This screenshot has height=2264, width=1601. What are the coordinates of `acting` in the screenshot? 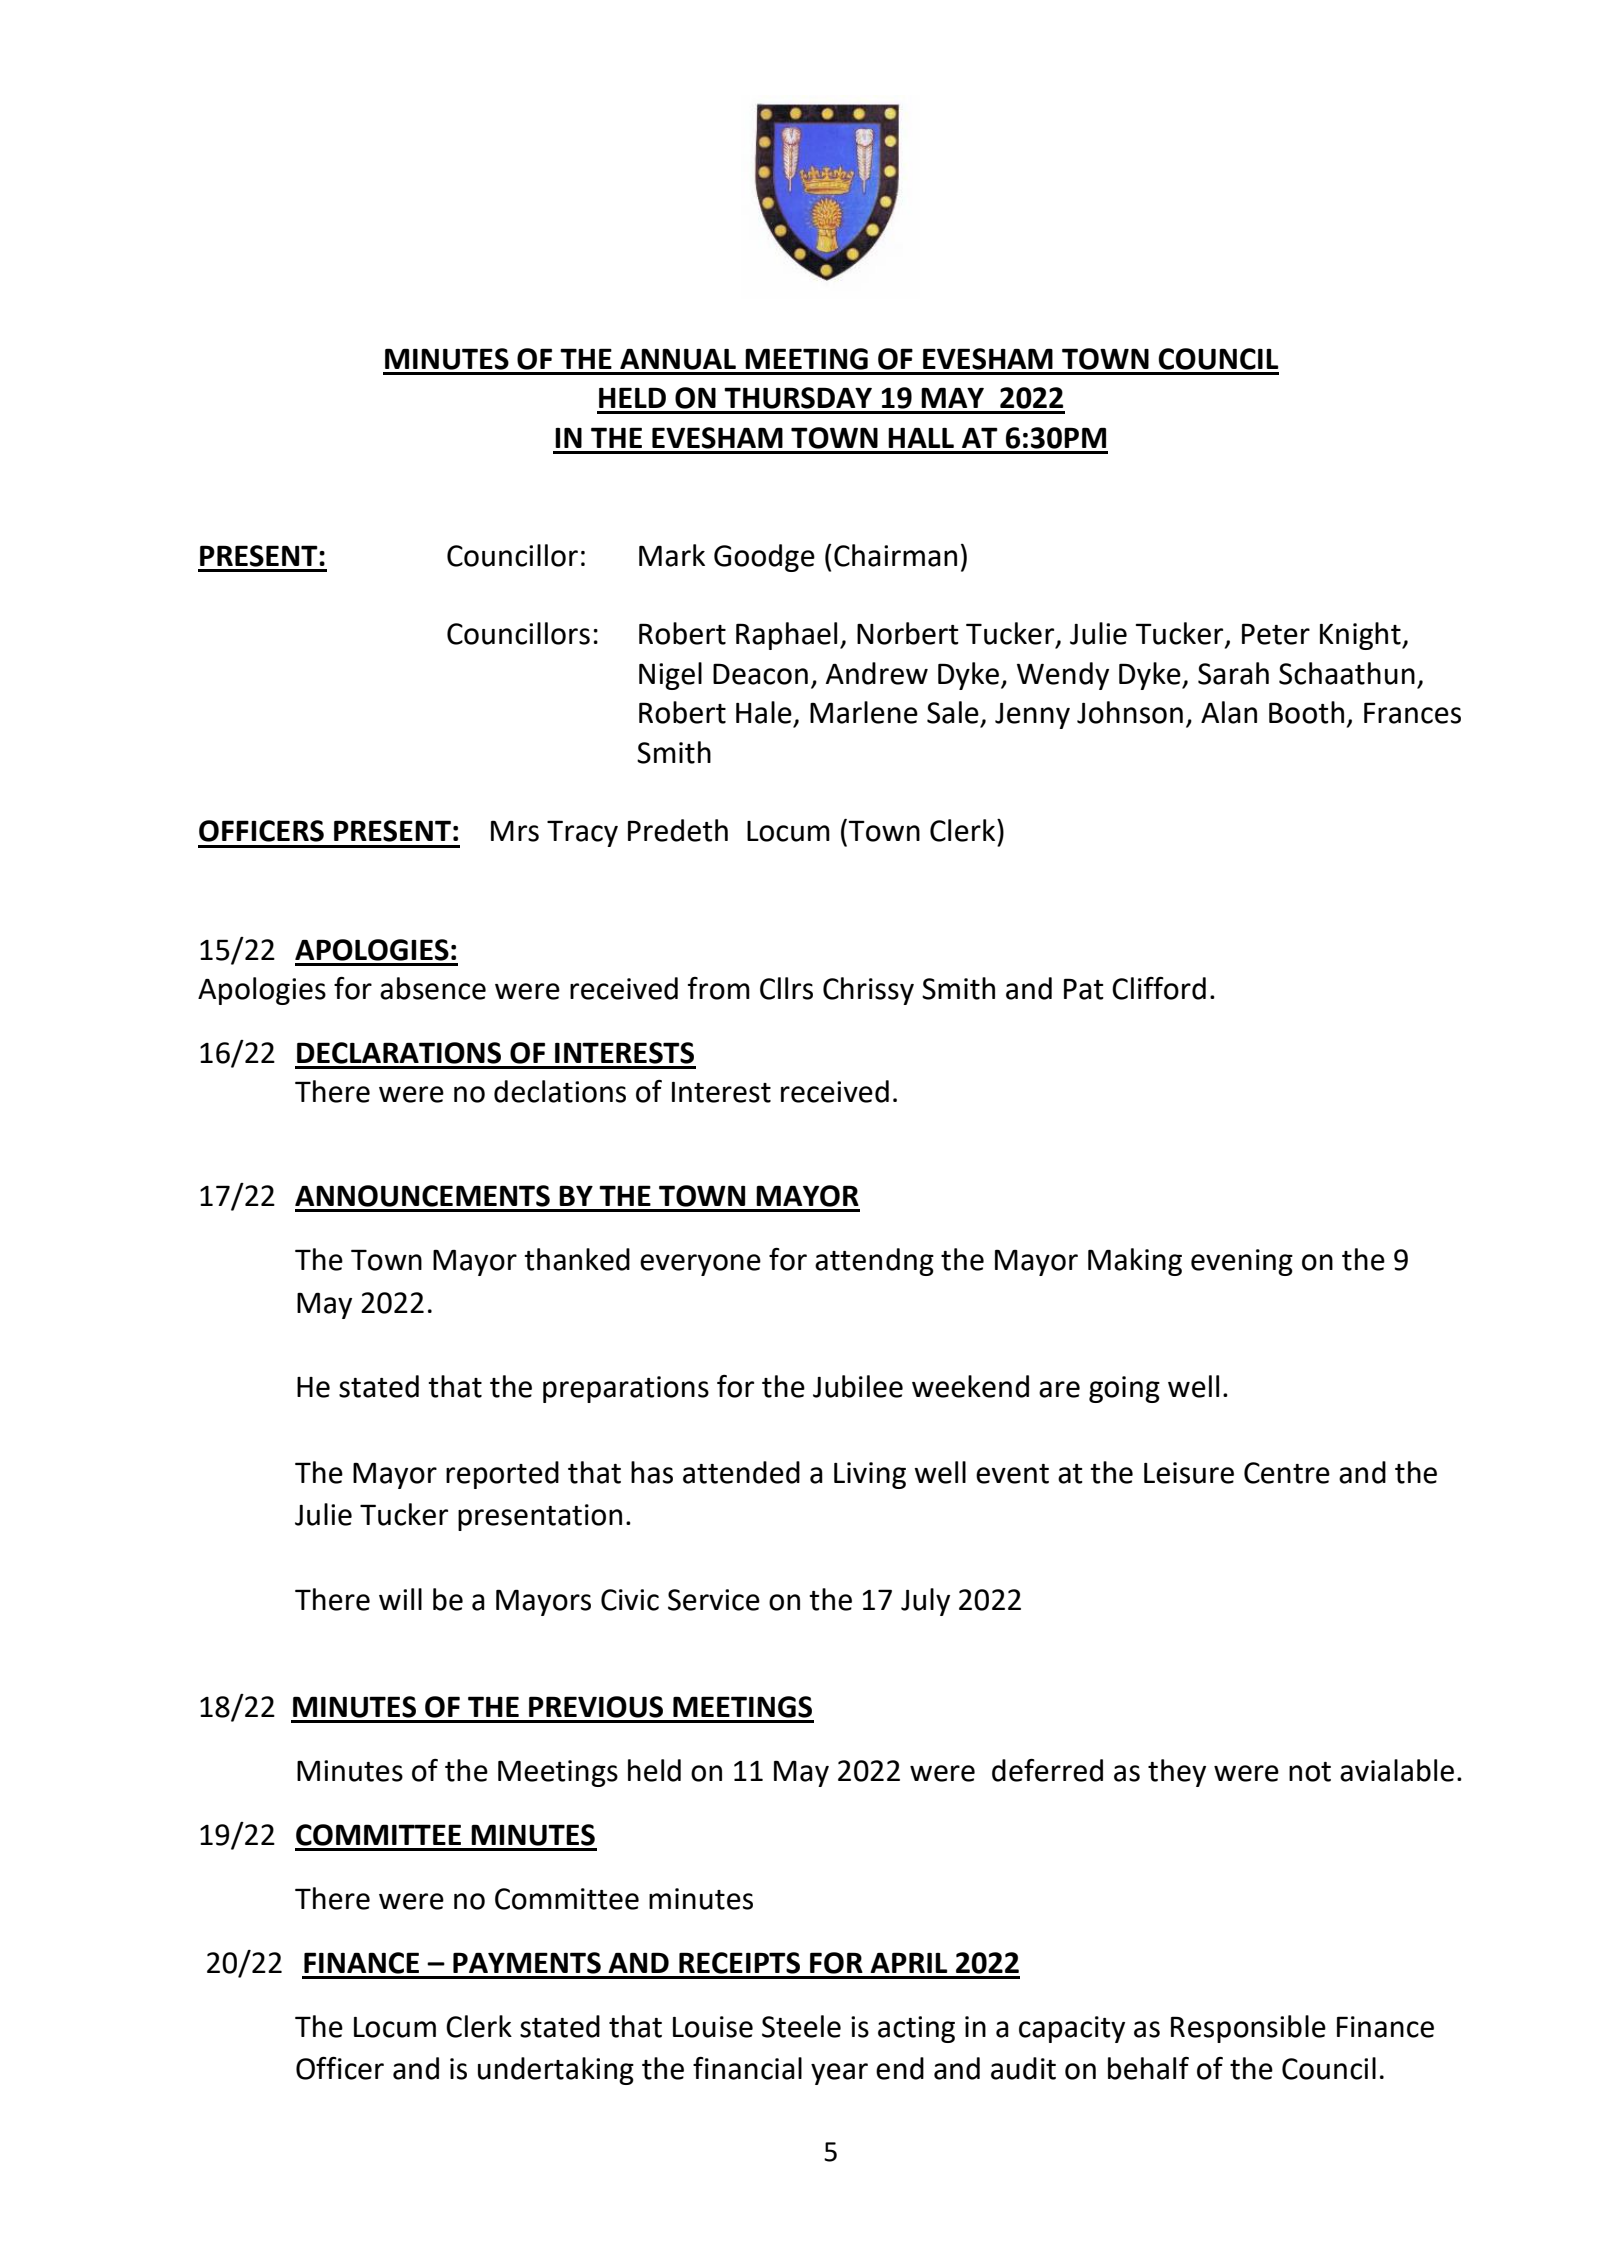 It's located at (916, 2029).
